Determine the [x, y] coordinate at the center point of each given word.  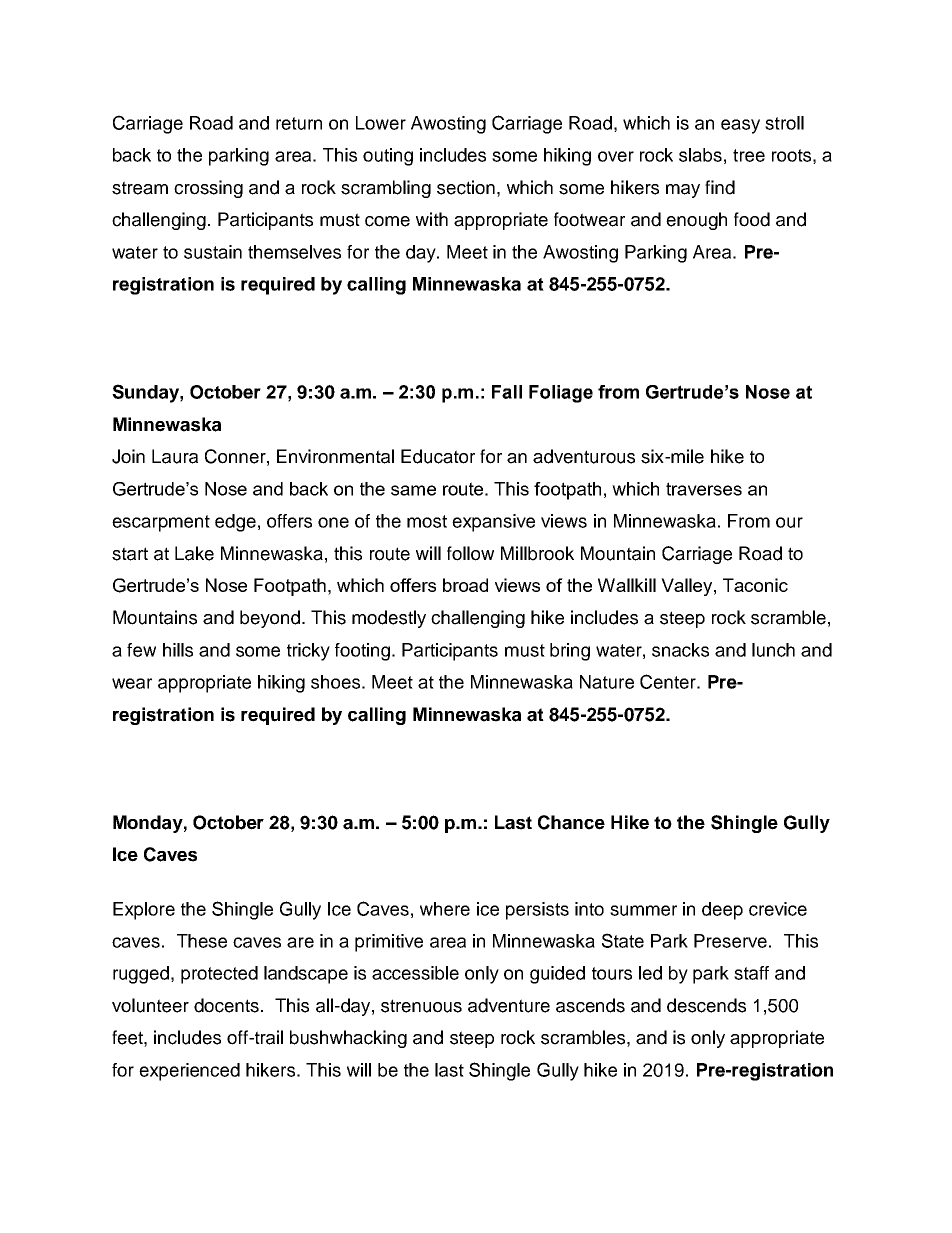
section [466, 187]
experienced [189, 1072]
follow [470, 553]
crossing [208, 189]
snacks [680, 650]
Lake [194, 553]
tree [749, 155]
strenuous [421, 1006]
